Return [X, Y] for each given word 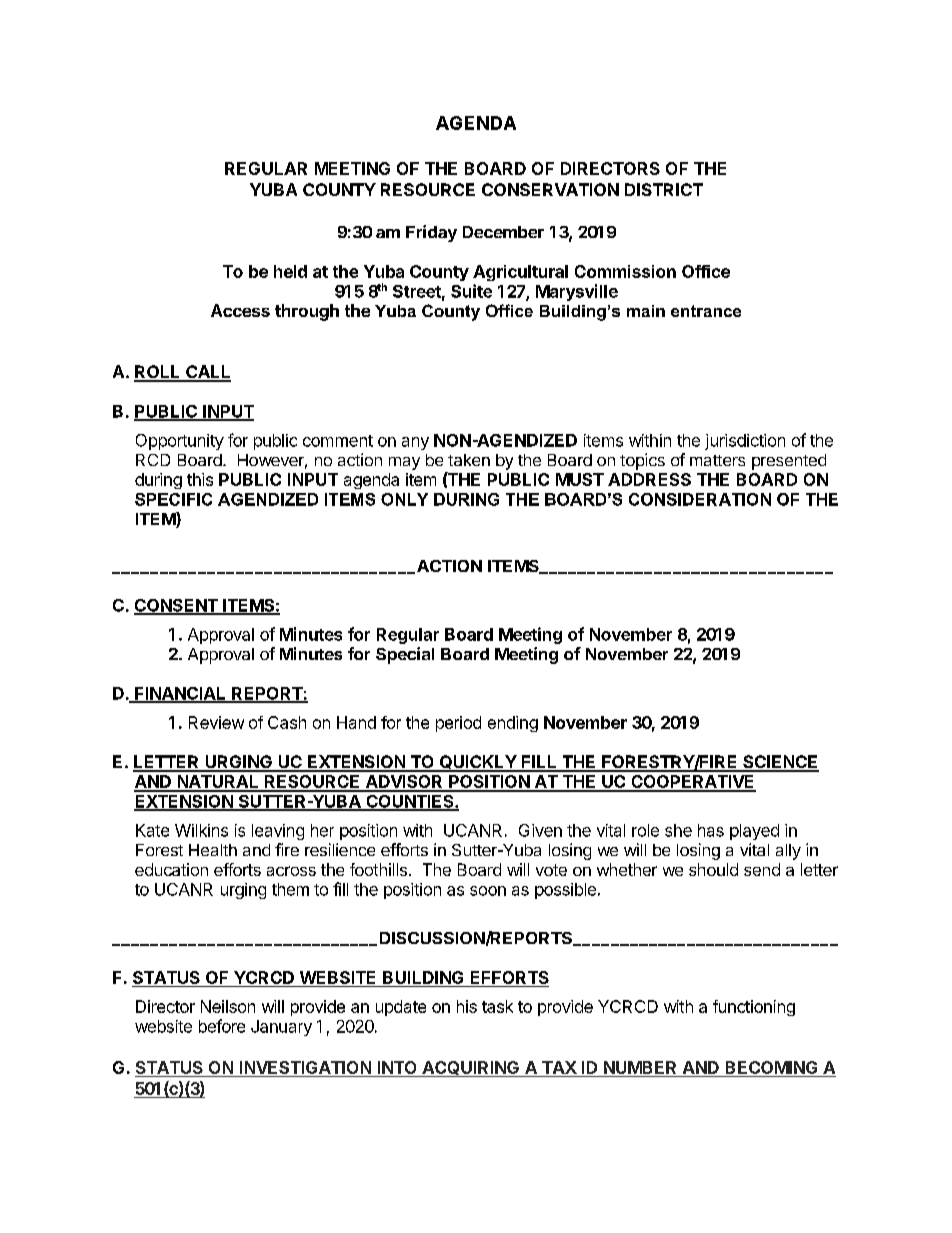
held [290, 271]
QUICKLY [477, 763]
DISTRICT [664, 189]
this [200, 479]
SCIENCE [780, 763]
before [222, 1026]
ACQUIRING [470, 1069]
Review [216, 722]
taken [469, 460]
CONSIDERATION [700, 499]
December [503, 232]
